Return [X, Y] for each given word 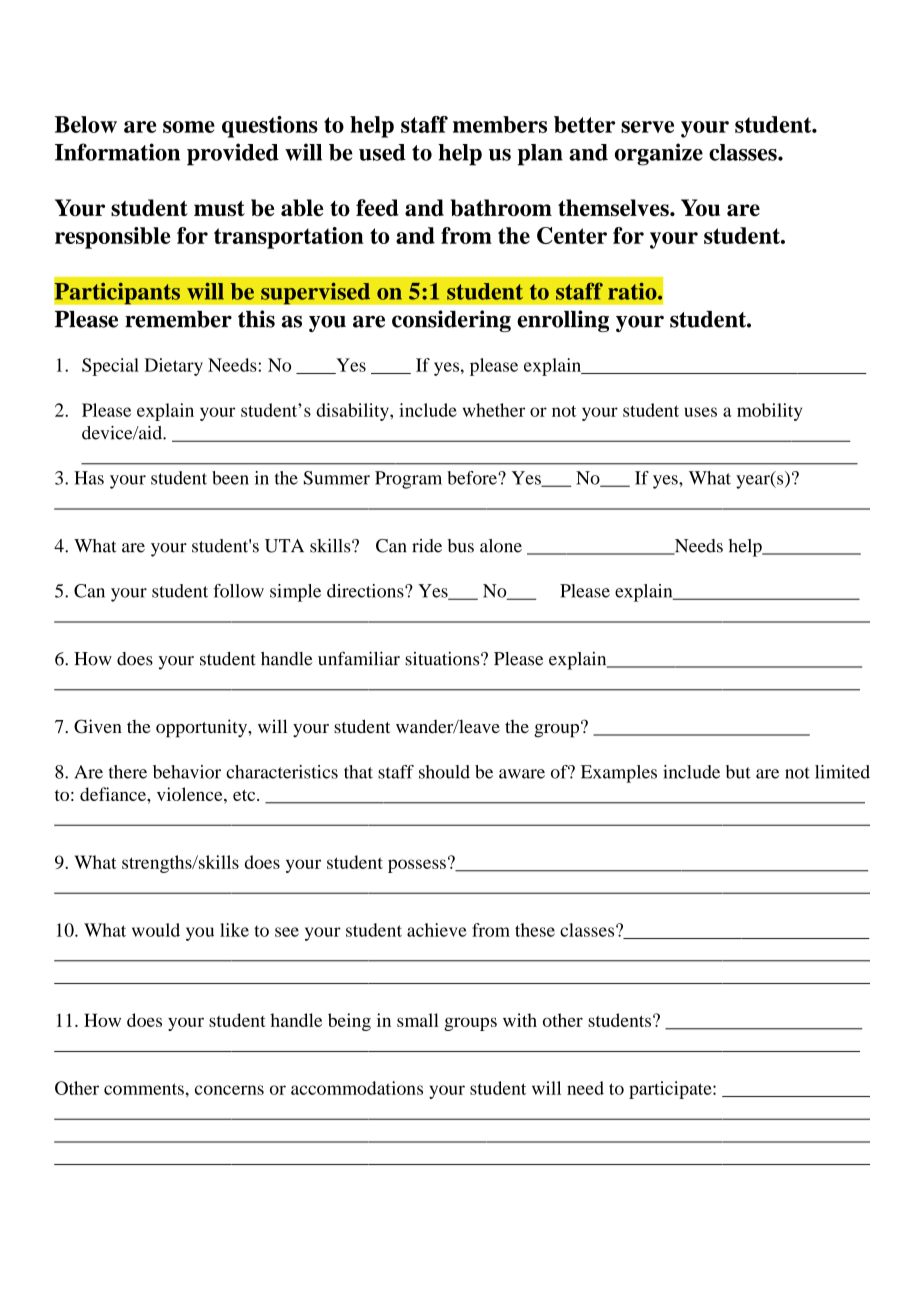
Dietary [174, 367]
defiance [114, 794]
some [189, 127]
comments [144, 1089]
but [738, 772]
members [500, 124]
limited [842, 772]
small [418, 1020]
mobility [769, 412]
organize [659, 154]
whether [494, 410]
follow [238, 591]
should [444, 772]
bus [461, 546]
